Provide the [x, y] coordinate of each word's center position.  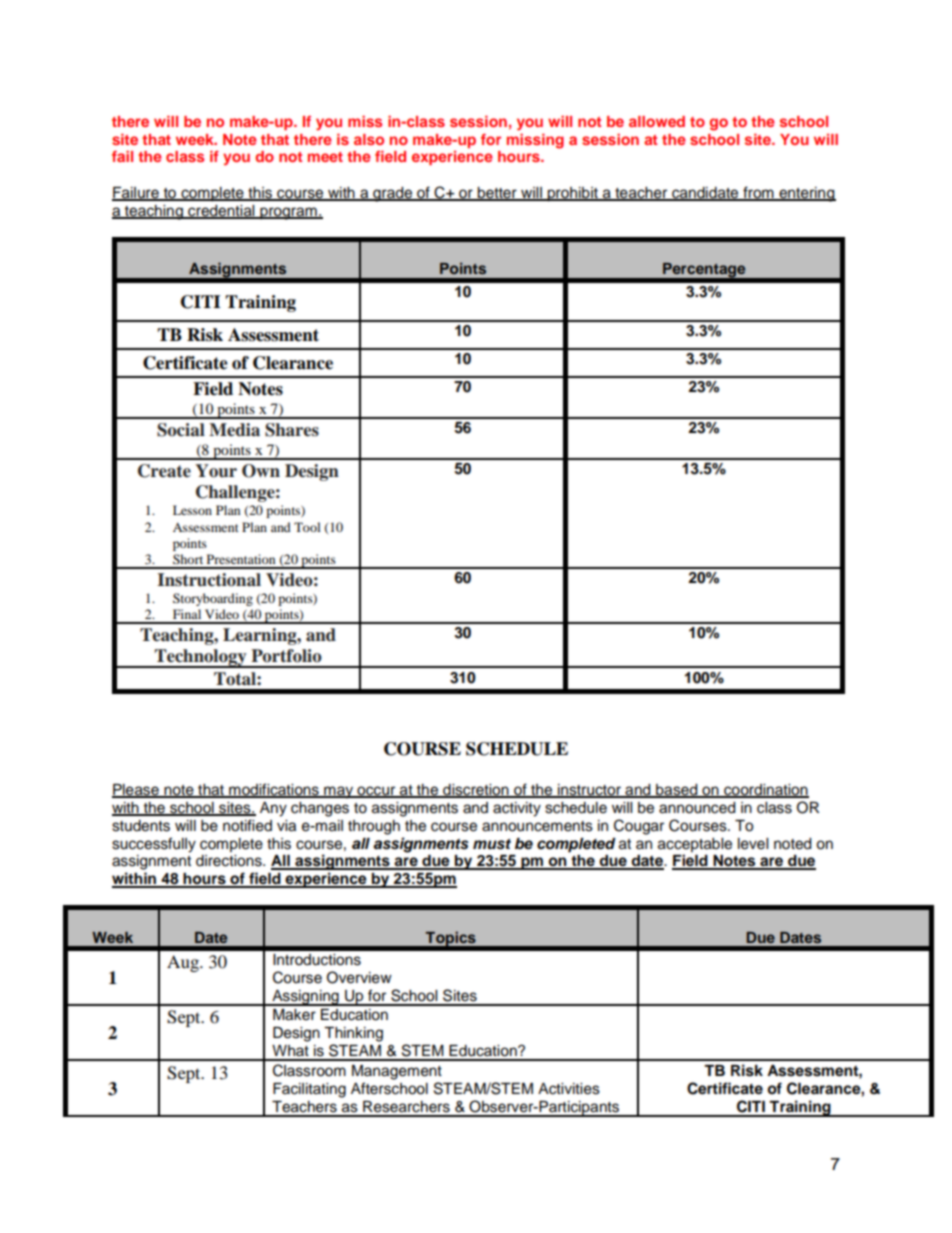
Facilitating [309, 1090]
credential [221, 212]
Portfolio [286, 656]
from [758, 193]
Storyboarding [213, 599]
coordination [765, 790]
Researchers [406, 1107]
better [497, 194]
